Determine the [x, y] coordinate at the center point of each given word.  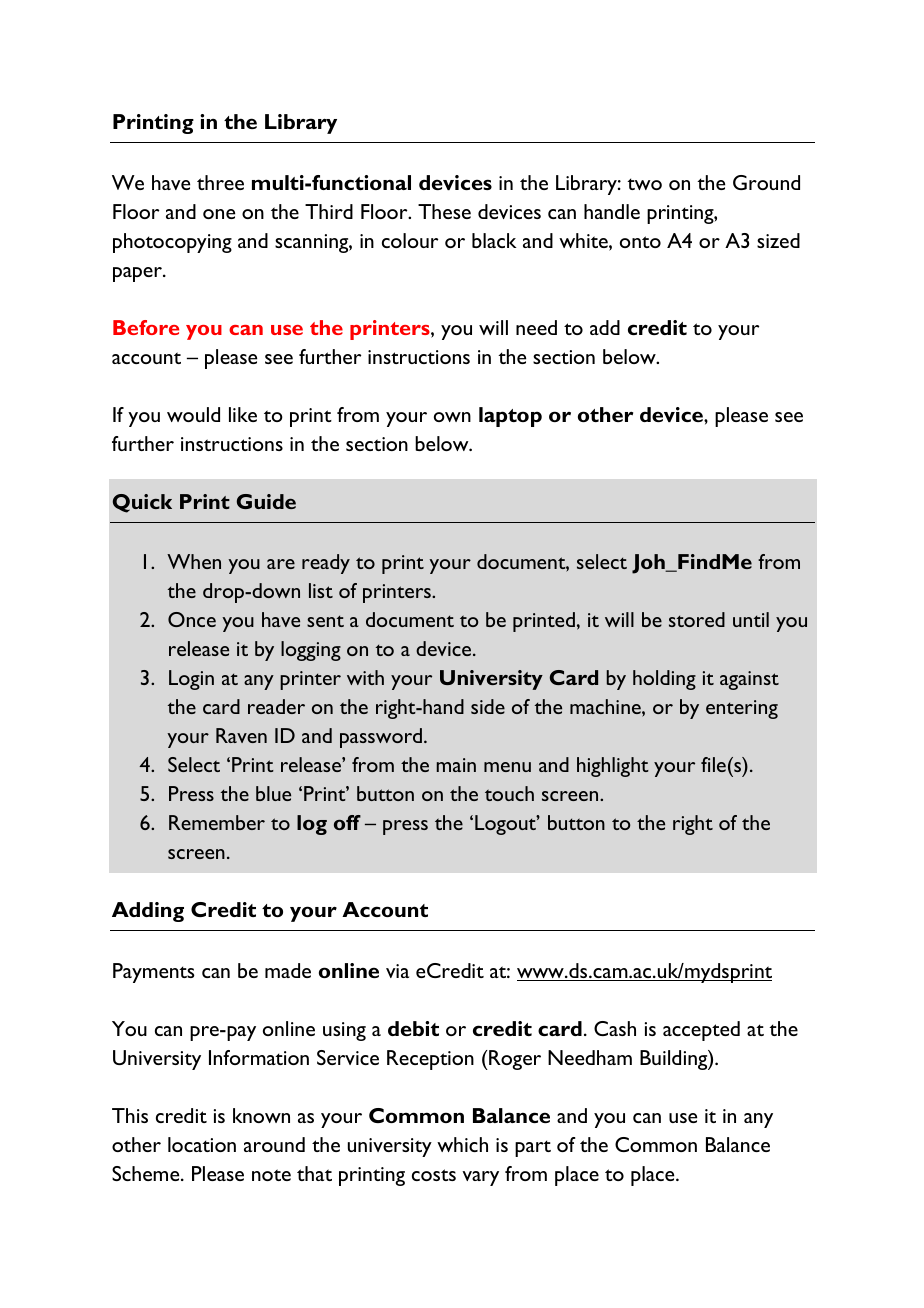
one [219, 214]
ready [326, 564]
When [194, 561]
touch [509, 793]
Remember [217, 822]
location [202, 1144]
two [644, 184]
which [462, 1144]
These [444, 211]
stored [697, 619]
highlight [613, 767]
